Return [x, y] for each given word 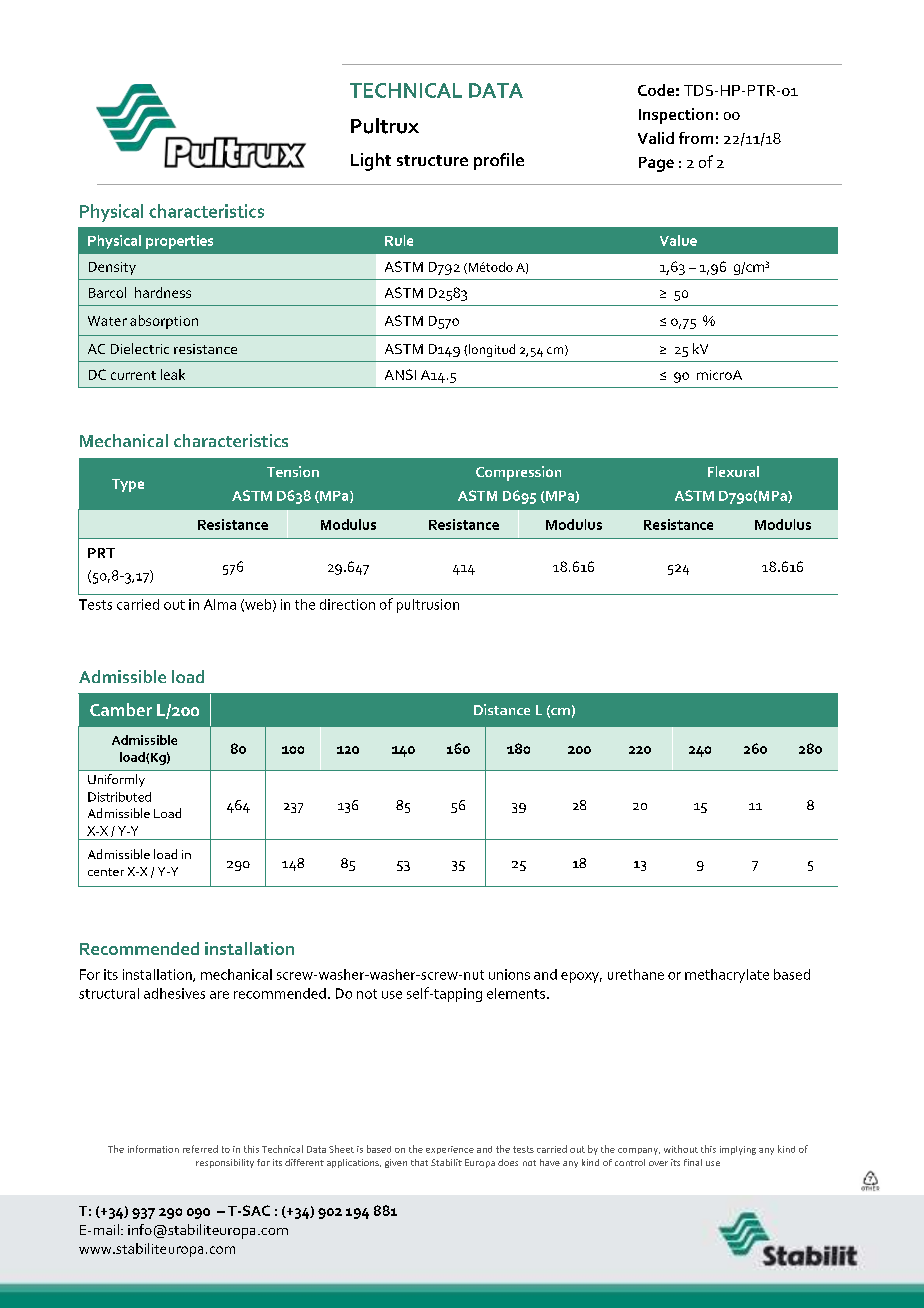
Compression [518, 473]
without [681, 1149]
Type [128, 485]
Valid [656, 138]
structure [432, 160]
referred [200, 1149]
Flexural [733, 471]
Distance [502, 709]
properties [179, 242]
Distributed [119, 797]
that [419, 1162]
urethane [636, 974]
